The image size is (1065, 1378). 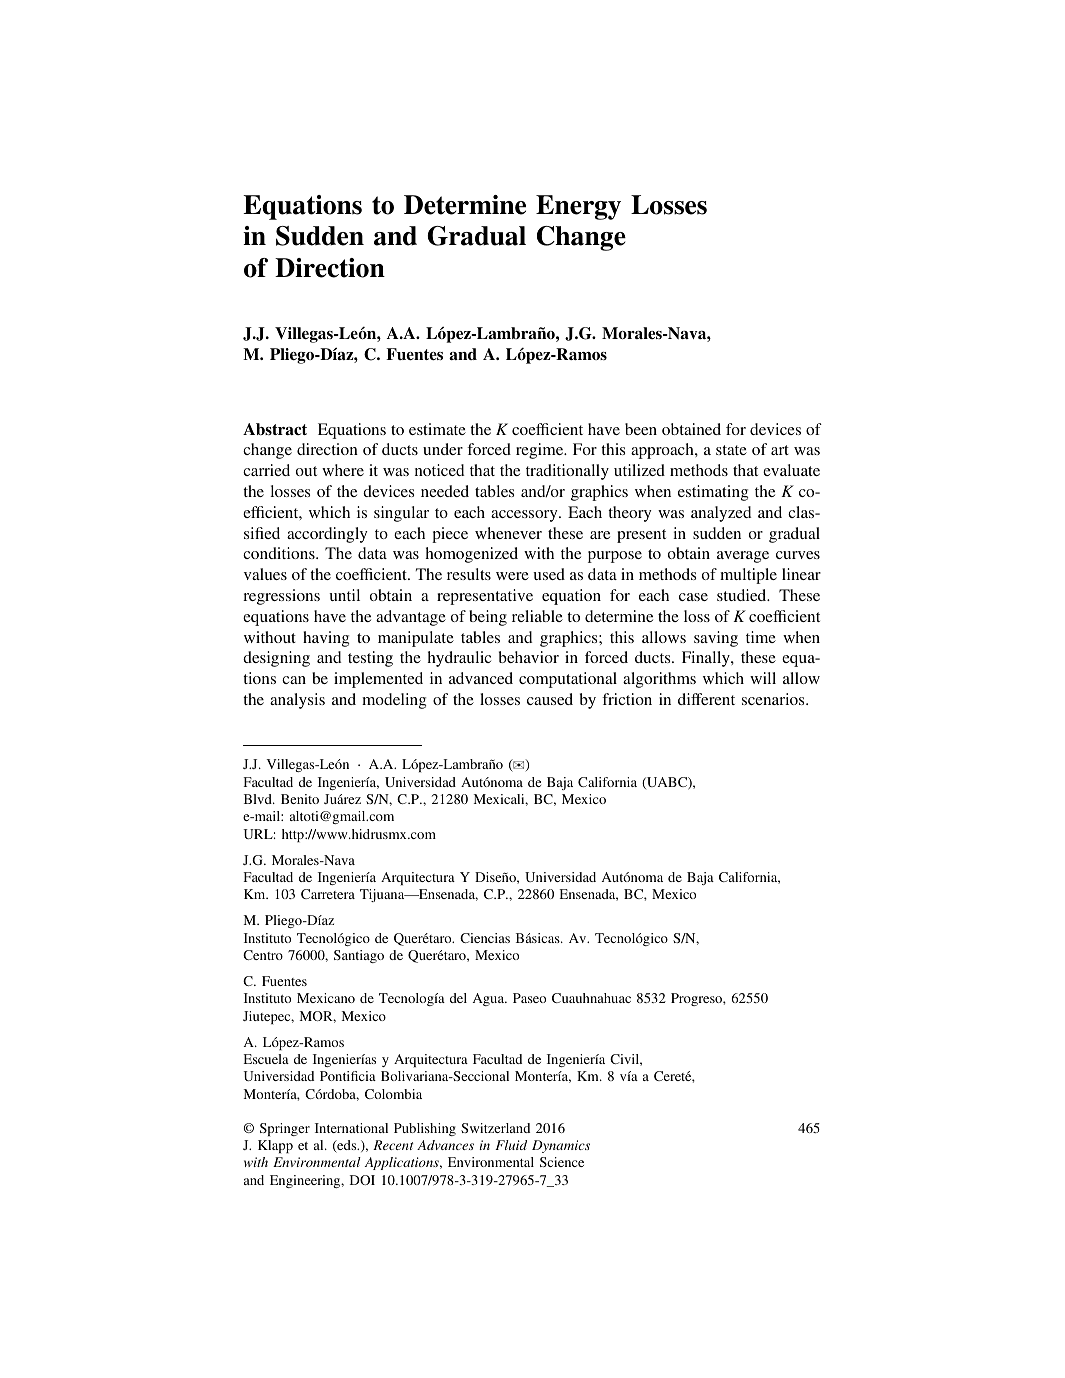 What do you see at coordinates (641, 429) in the image?
I see `been` at bounding box center [641, 429].
